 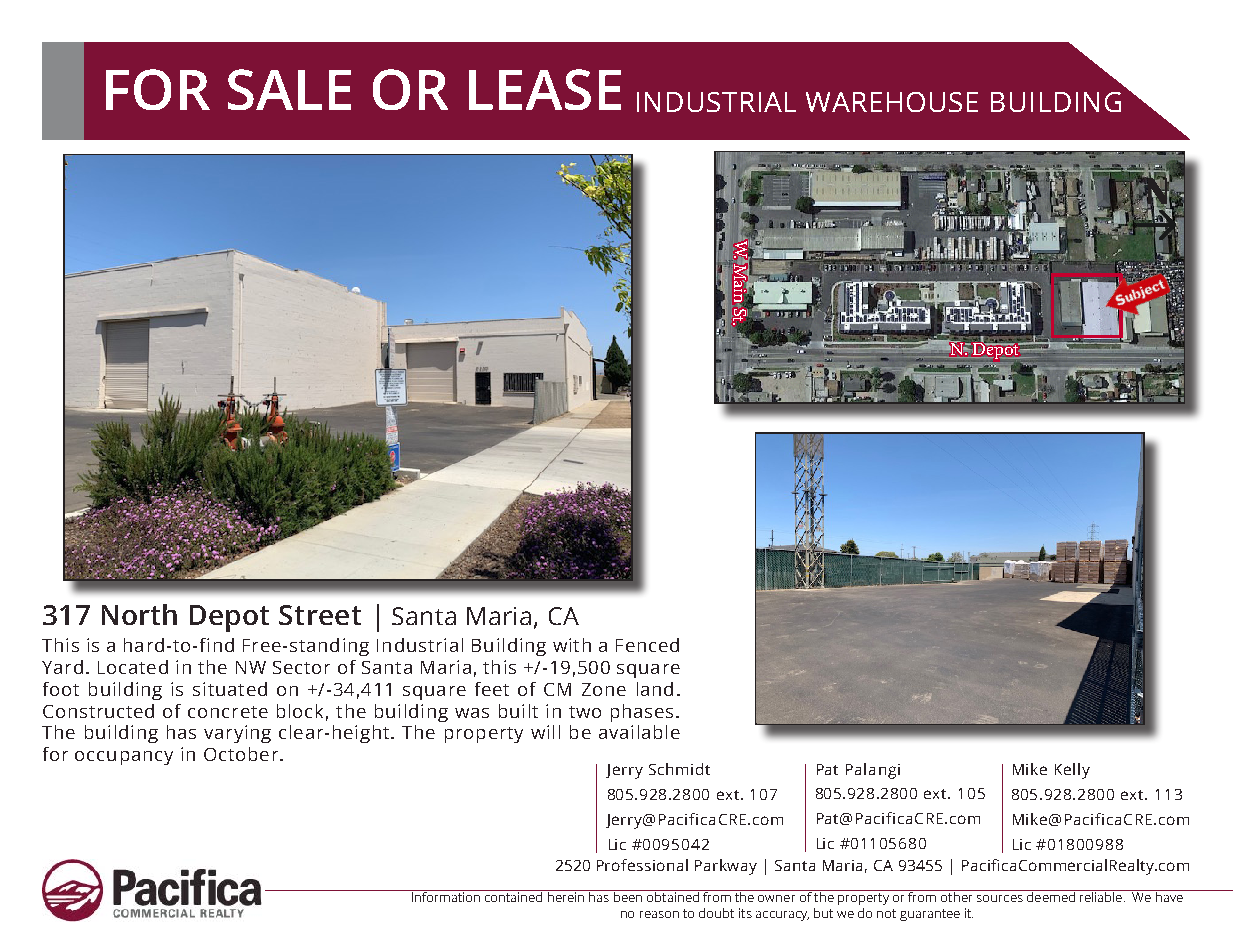 I want to click on Located, so click(x=133, y=667).
